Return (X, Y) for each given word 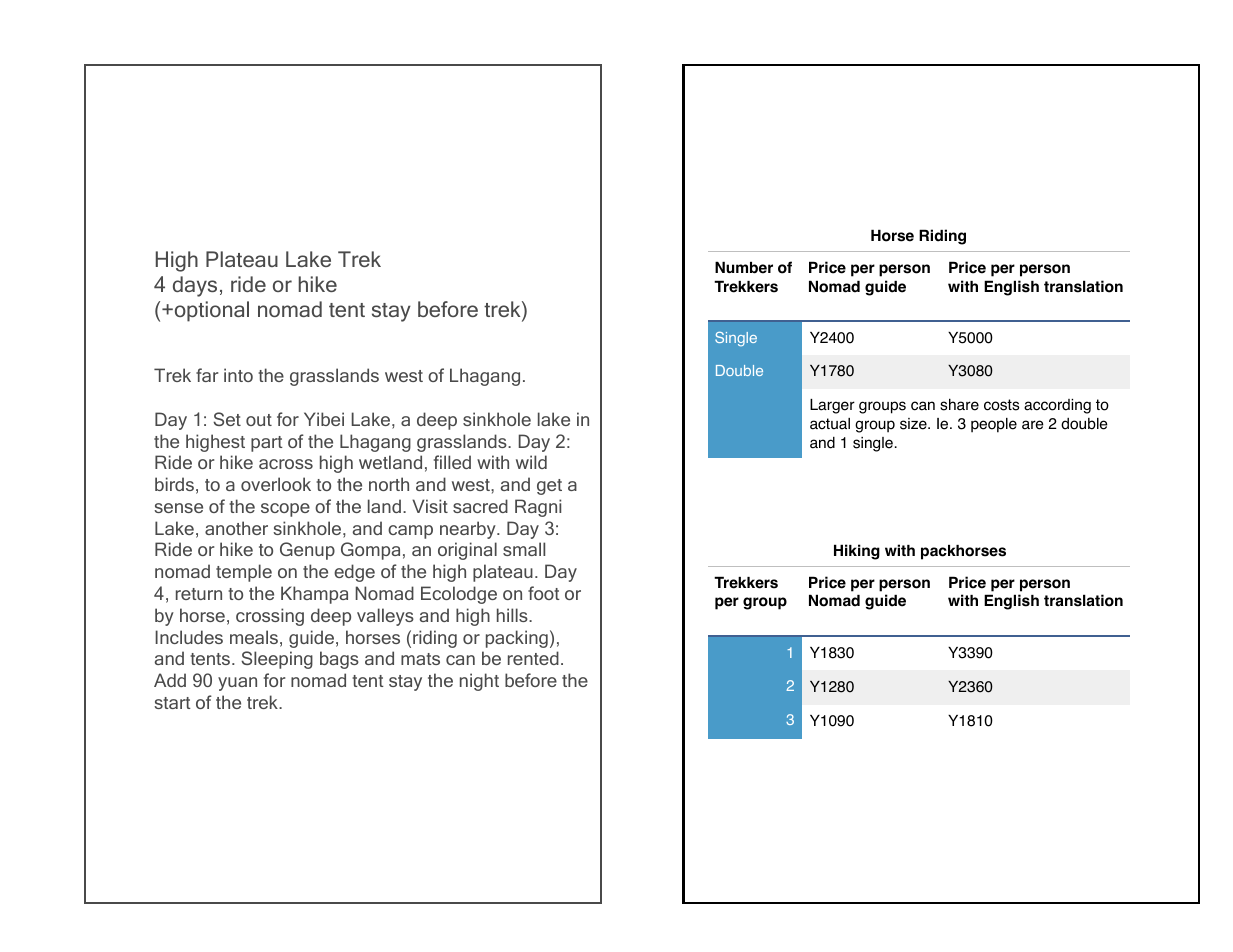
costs (1001, 405)
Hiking (857, 552)
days (195, 286)
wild (531, 462)
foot (544, 593)
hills (513, 615)
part (267, 444)
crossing (270, 617)
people (994, 425)
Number (744, 267)
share (959, 404)
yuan (237, 684)
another (236, 528)
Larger (832, 406)
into (238, 375)
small (524, 549)
